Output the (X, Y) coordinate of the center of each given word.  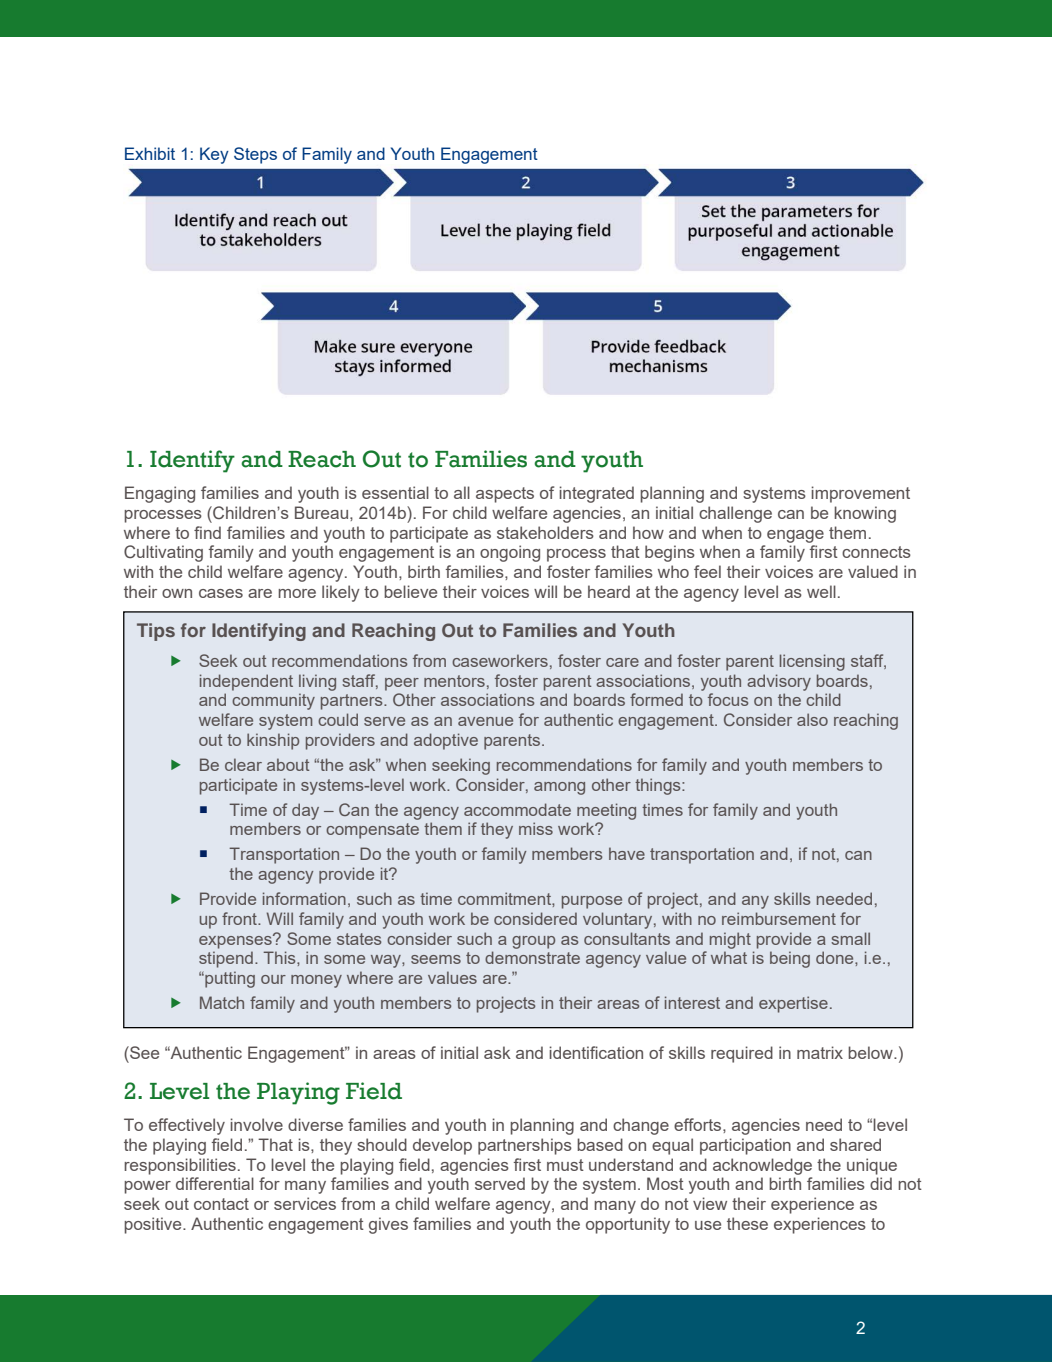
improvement (860, 494)
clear (243, 764)
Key (214, 155)
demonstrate (532, 957)
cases (221, 593)
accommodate (517, 809)
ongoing (510, 553)
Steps (255, 155)
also (812, 719)
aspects (505, 495)
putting (229, 979)
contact (221, 1204)
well (821, 591)
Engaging (160, 494)
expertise (793, 1004)
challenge (735, 514)
